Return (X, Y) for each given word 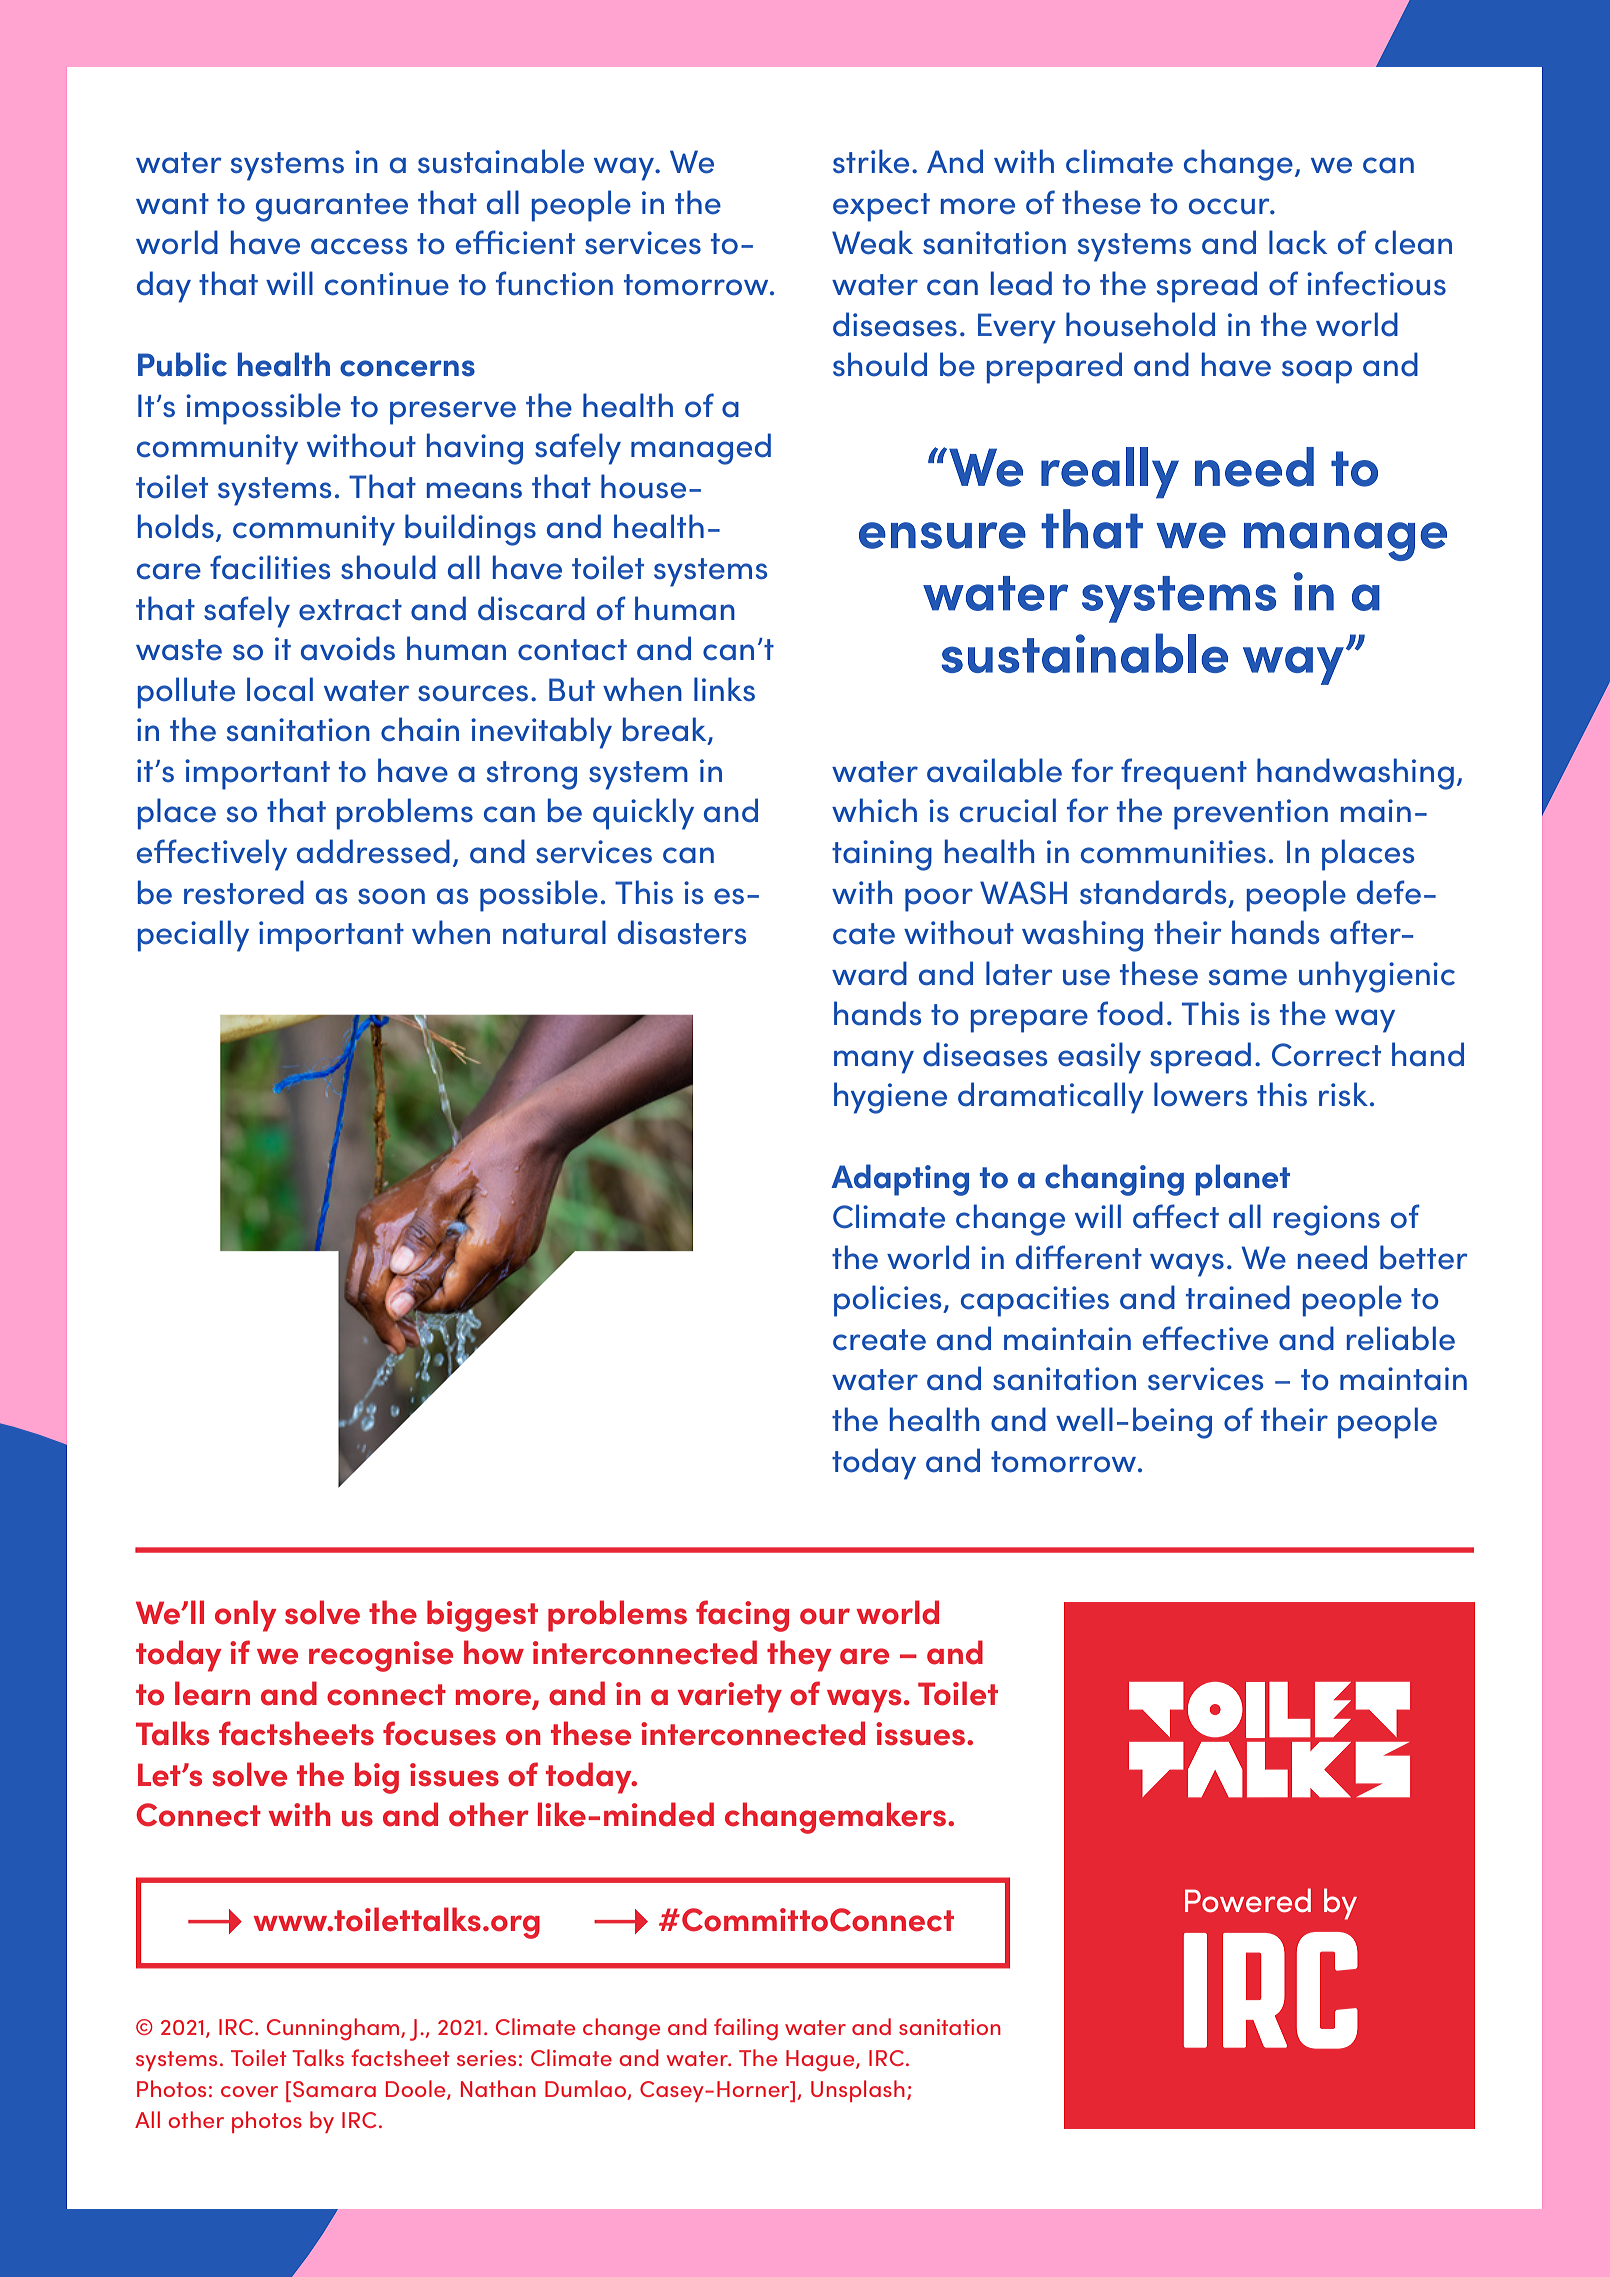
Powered (1248, 1900)
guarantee (332, 207)
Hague (821, 2061)
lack (1298, 242)
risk (1343, 1094)
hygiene (890, 1098)
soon (391, 896)
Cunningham (334, 2029)
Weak (872, 242)
